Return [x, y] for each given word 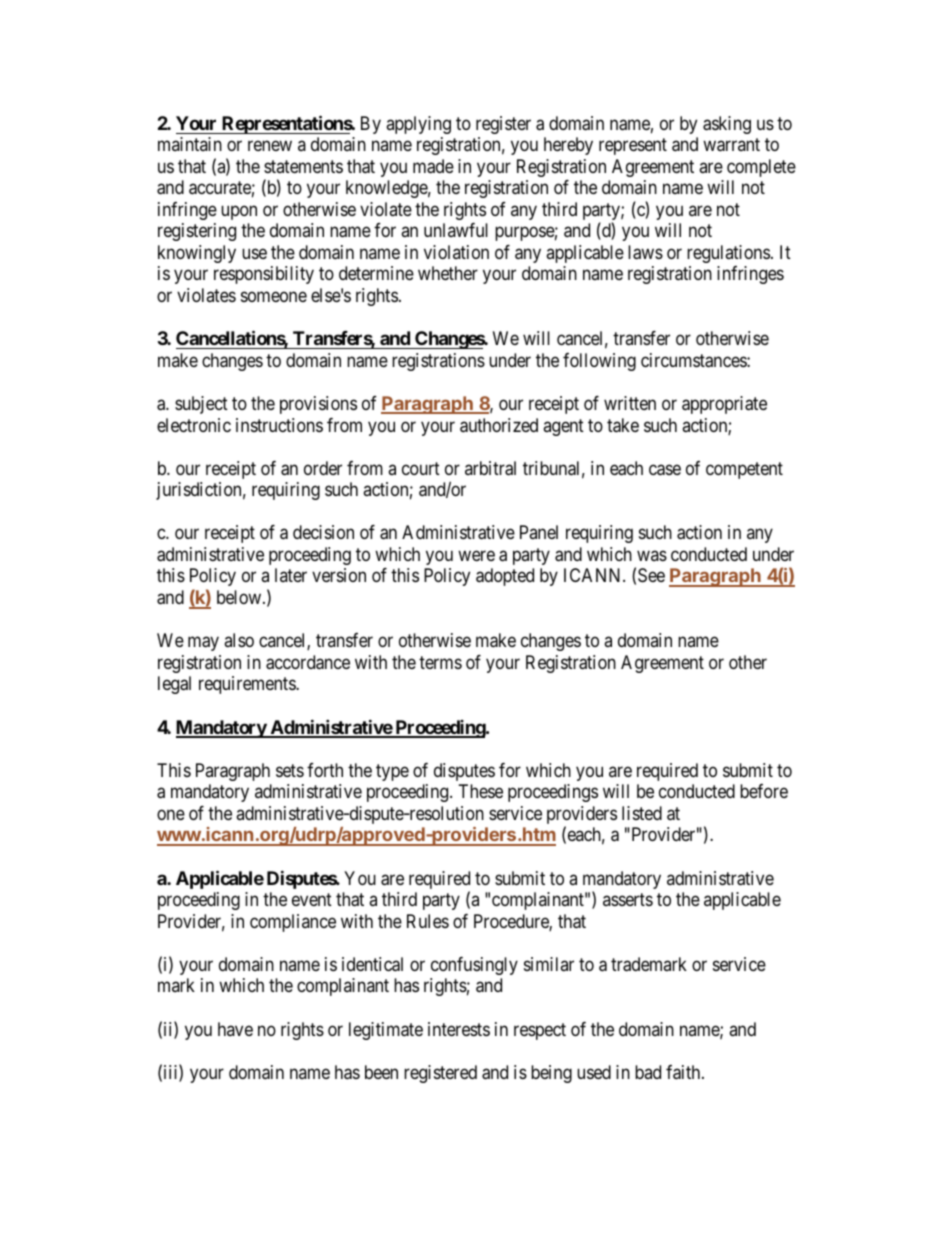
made [433, 166]
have [235, 1029]
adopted [505, 577]
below [240, 597]
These [481, 791]
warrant [731, 145]
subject [201, 405]
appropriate [724, 405]
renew [270, 146]
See [651, 575]
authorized [499, 425]
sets [290, 770]
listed [642, 813]
